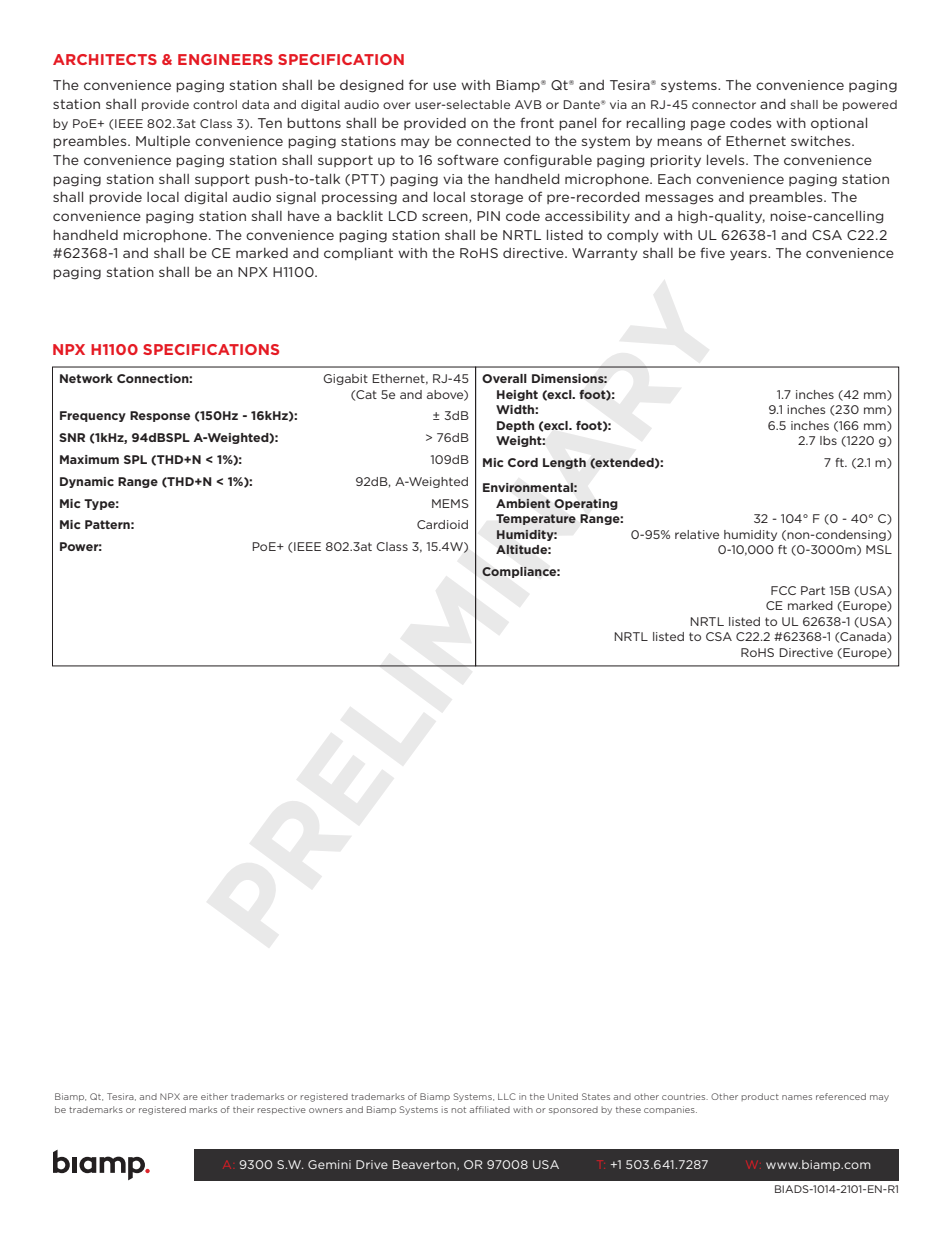 The height and width of the screenshot is (1233, 952). I want to click on control, so click(215, 104).
